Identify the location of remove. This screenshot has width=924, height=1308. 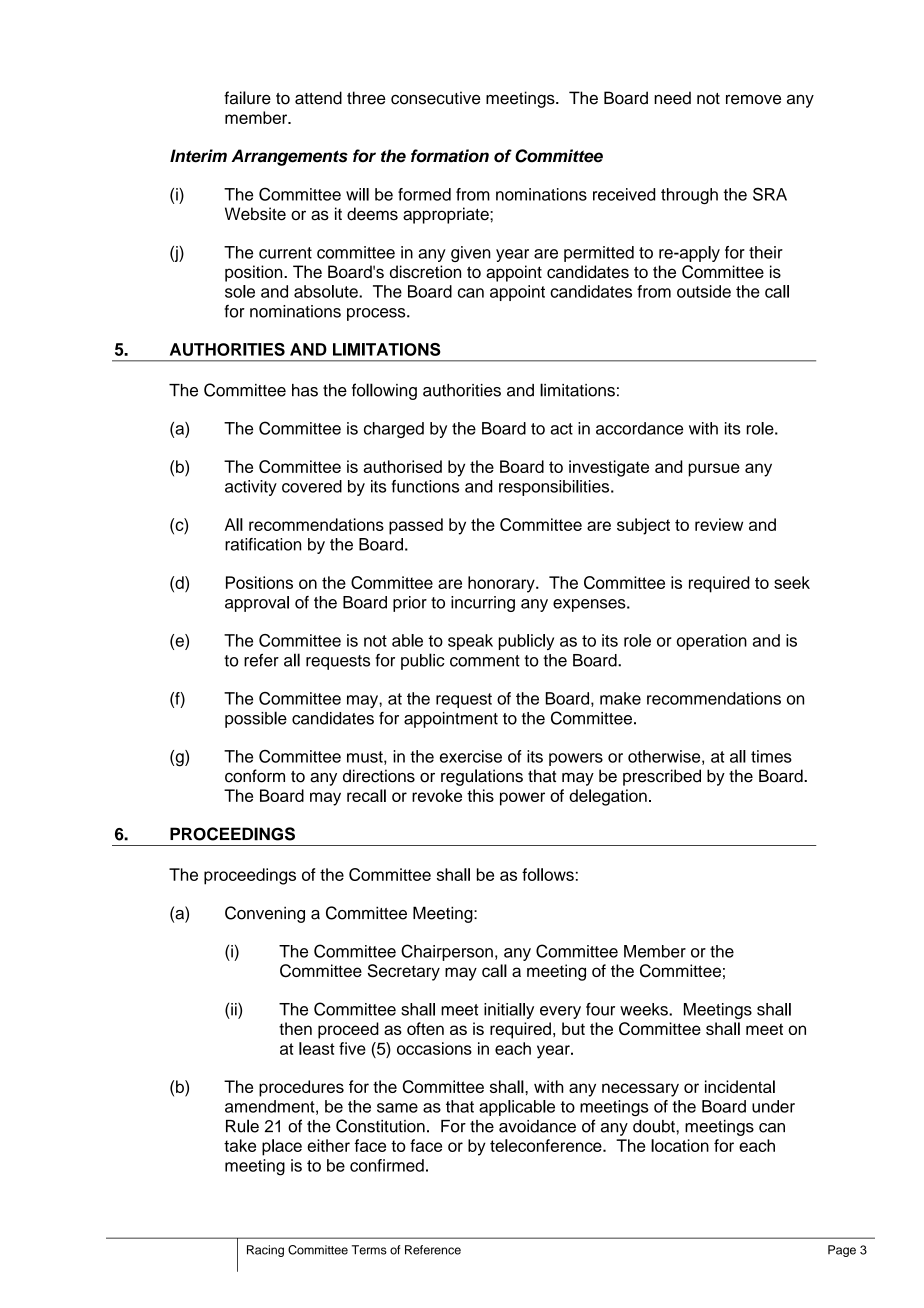
(753, 100).
